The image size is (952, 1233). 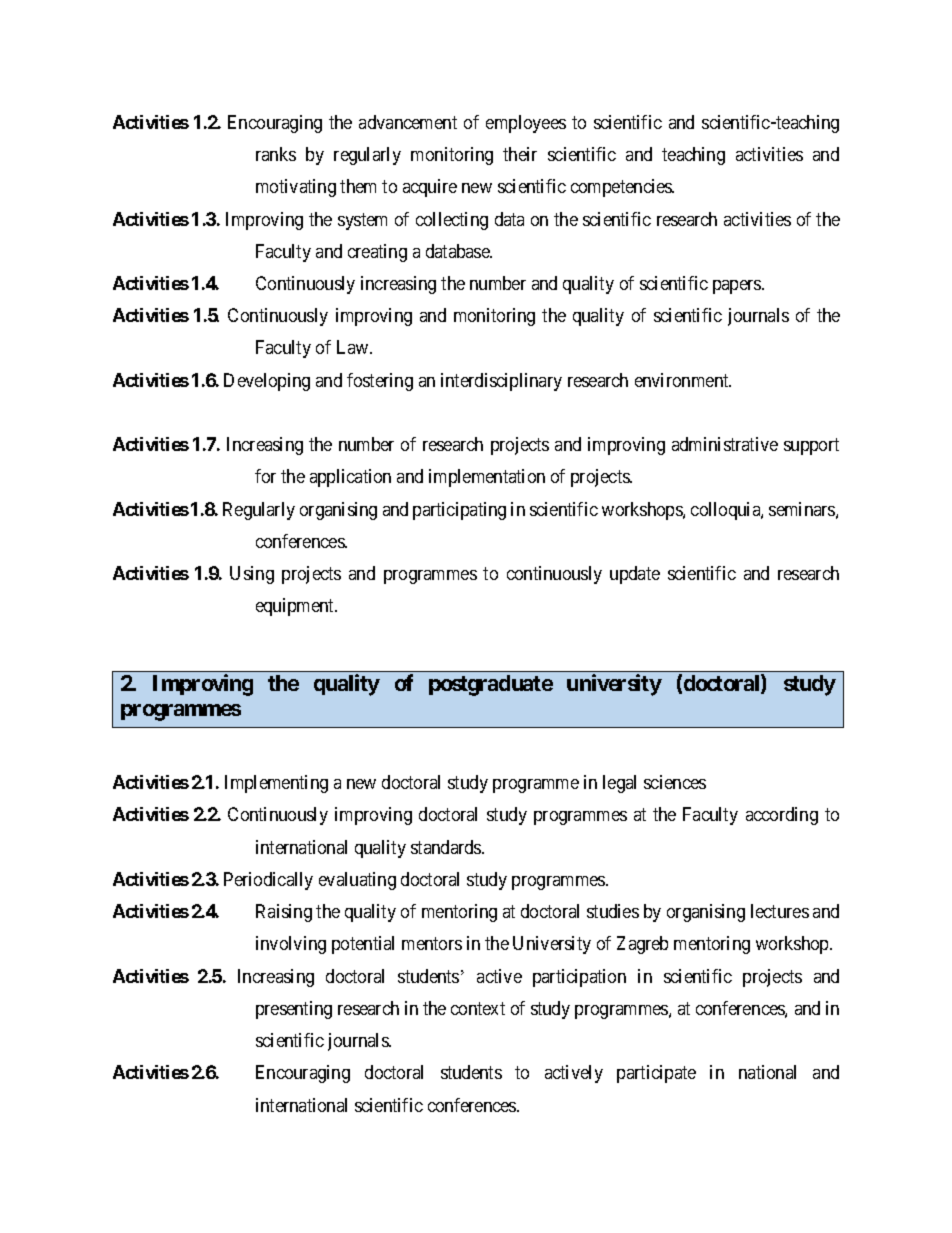 I want to click on administrative, so click(x=725, y=444).
